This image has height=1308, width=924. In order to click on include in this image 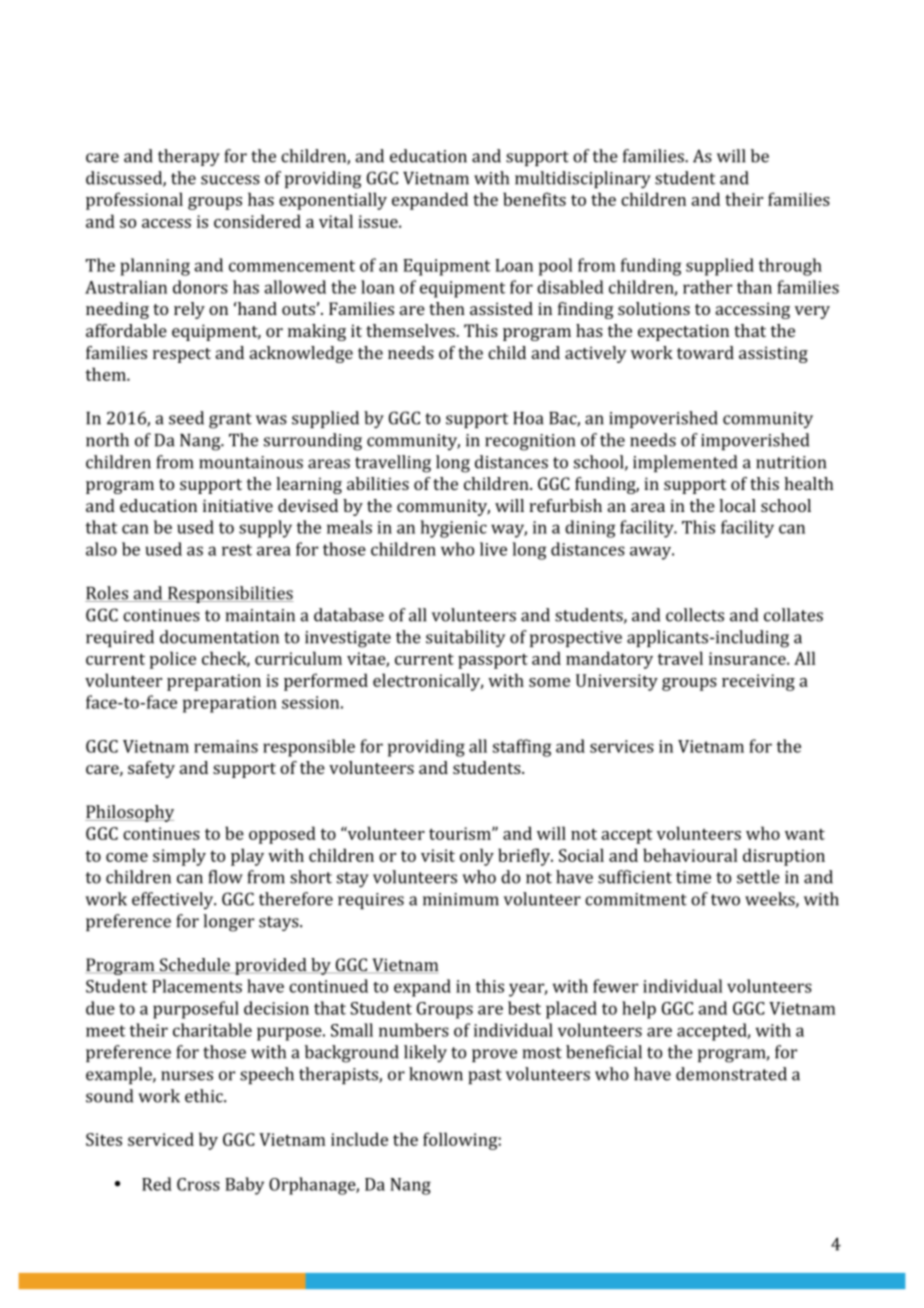, I will do `click(359, 1139)`.
